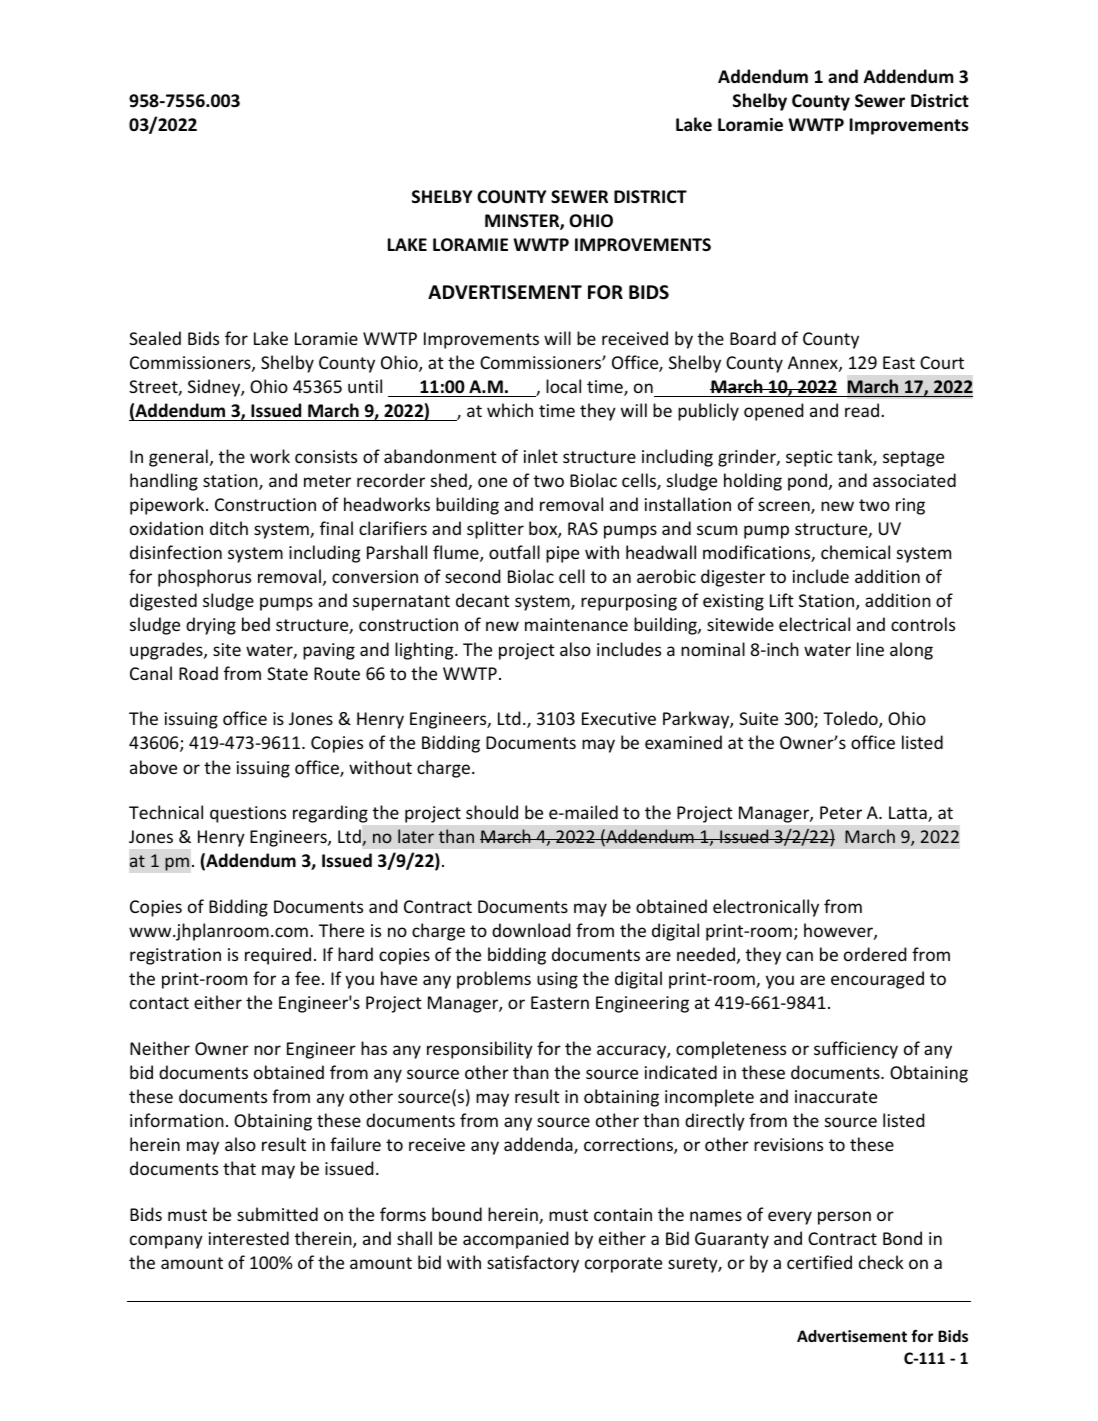  I want to click on accompanied, so click(515, 1240).
